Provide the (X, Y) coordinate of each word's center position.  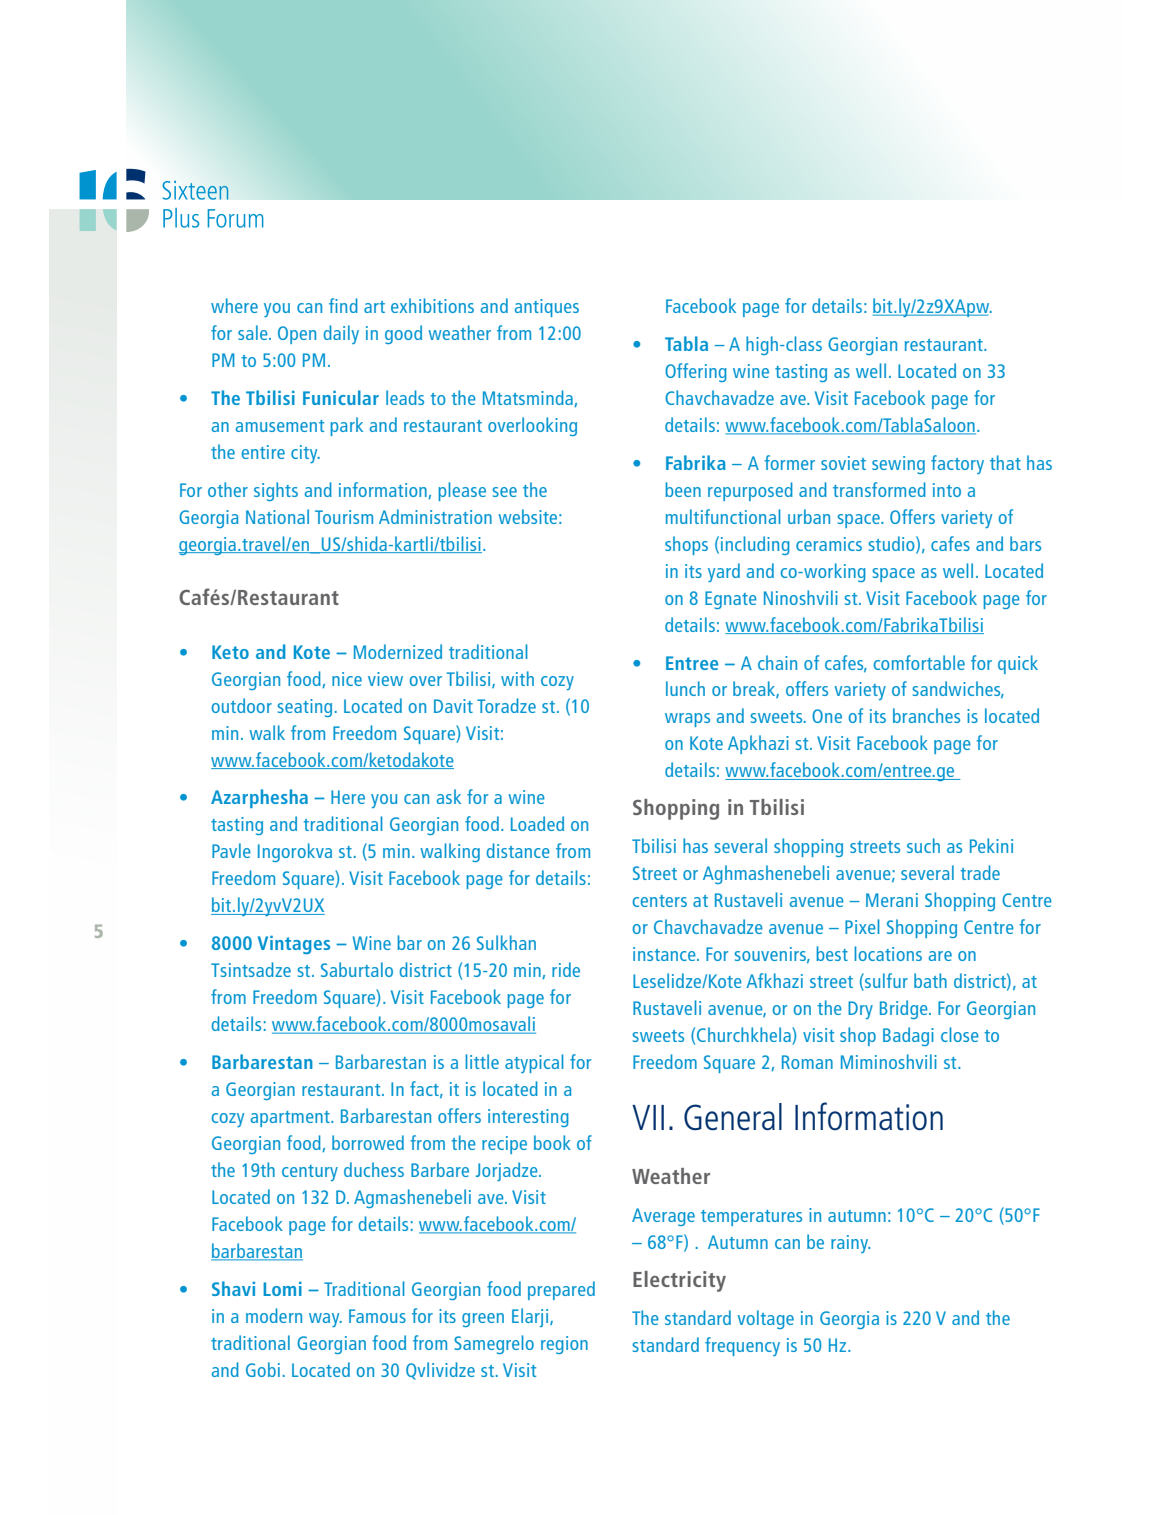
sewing (898, 465)
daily (341, 334)
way (325, 1320)
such (923, 845)
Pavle (231, 850)
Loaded (537, 823)
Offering (696, 372)
